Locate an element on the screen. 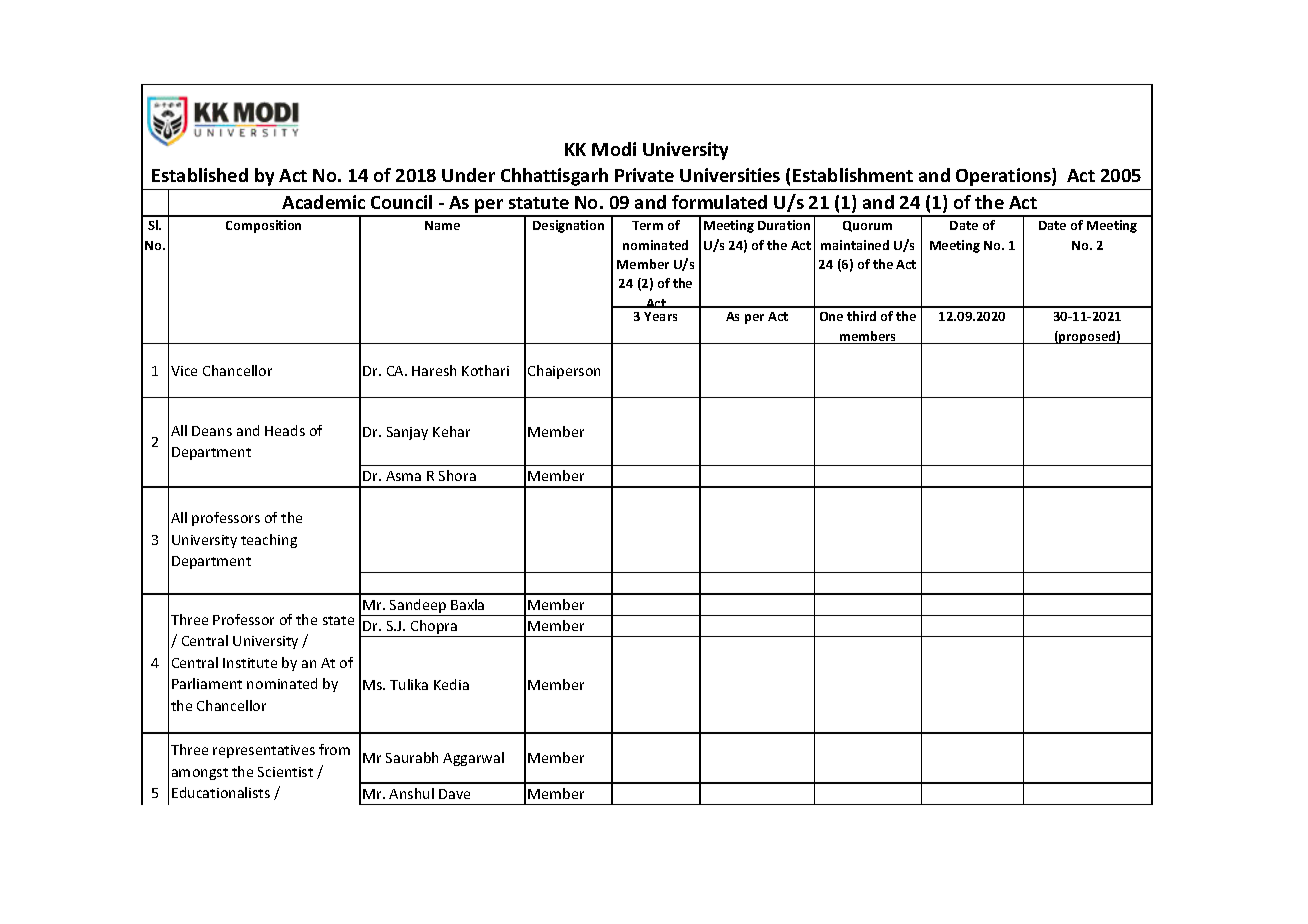  Chhattisgarh is located at coordinates (554, 177).
